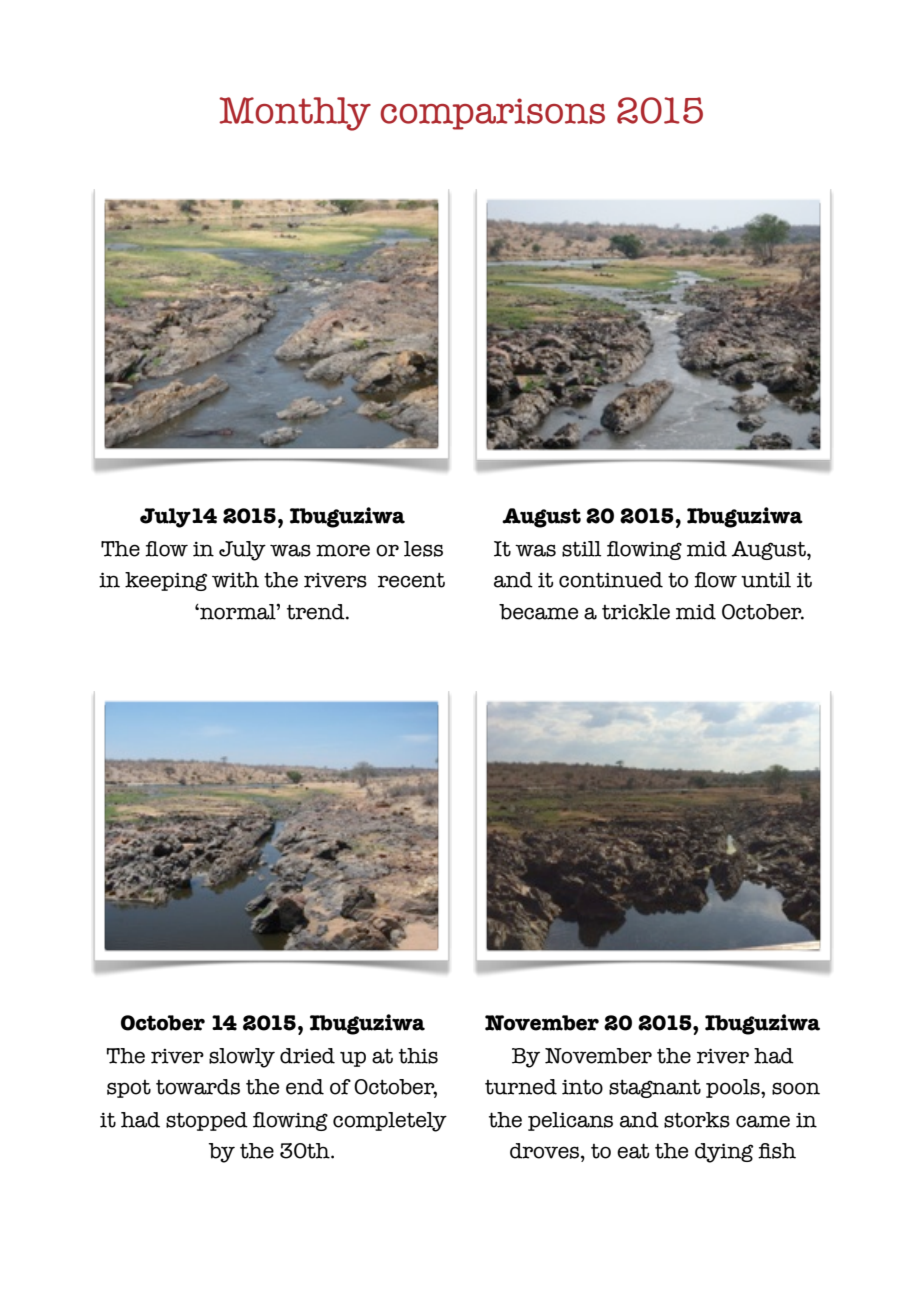 Image resolution: width=924 pixels, height=1308 pixels. What do you see at coordinates (636, 612) in the document?
I see `trickle` at bounding box center [636, 612].
